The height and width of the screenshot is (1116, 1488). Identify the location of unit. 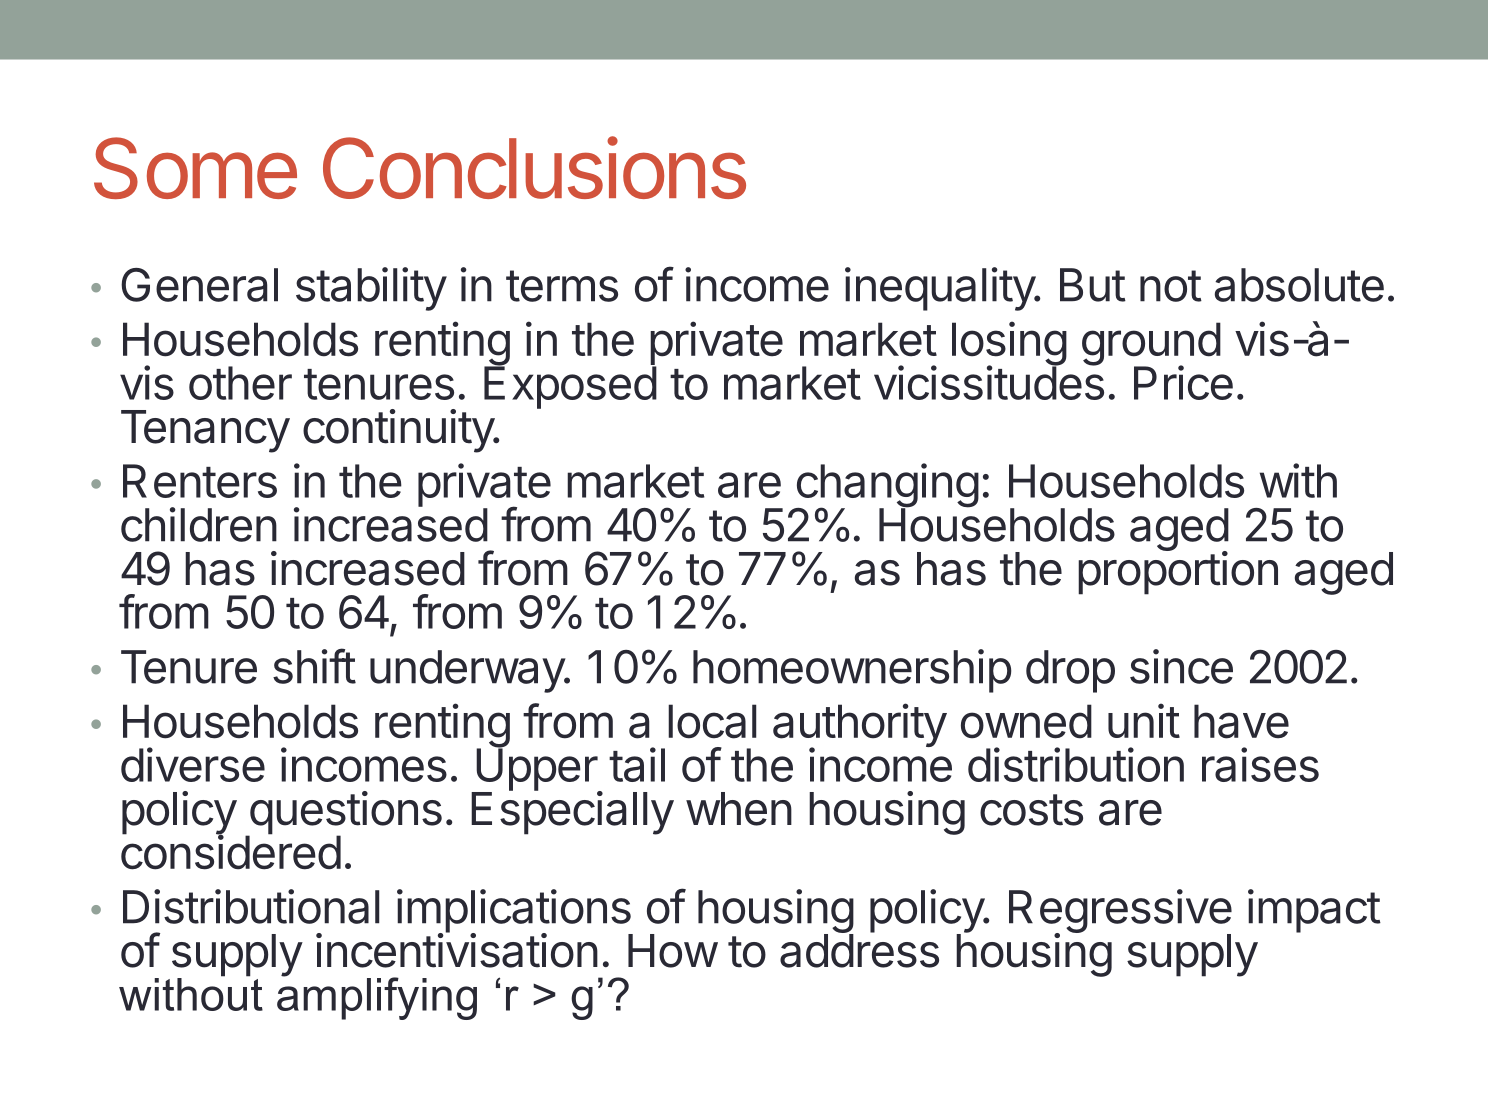
(1144, 720).
